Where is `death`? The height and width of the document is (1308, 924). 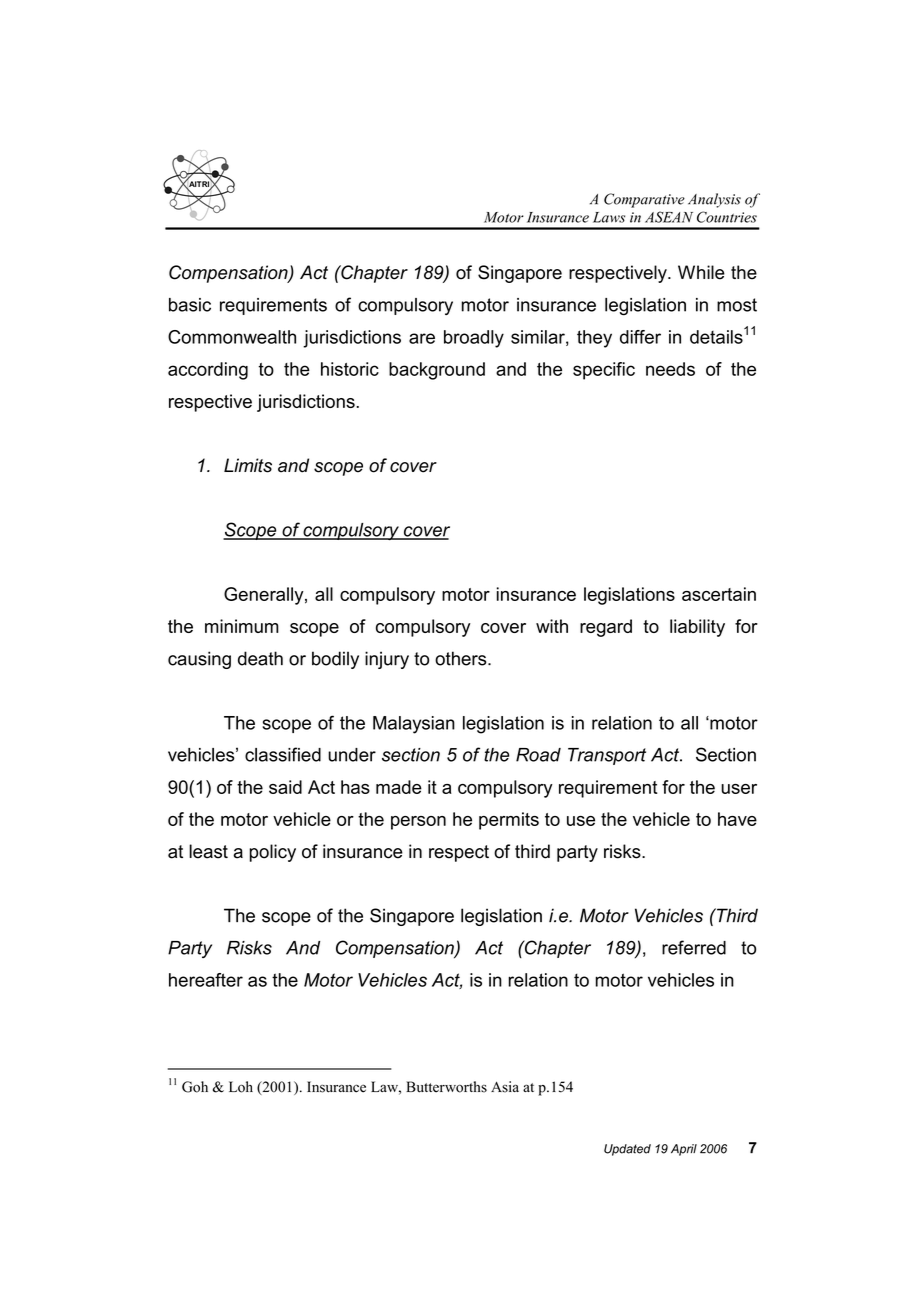
death is located at coordinates (260, 658).
